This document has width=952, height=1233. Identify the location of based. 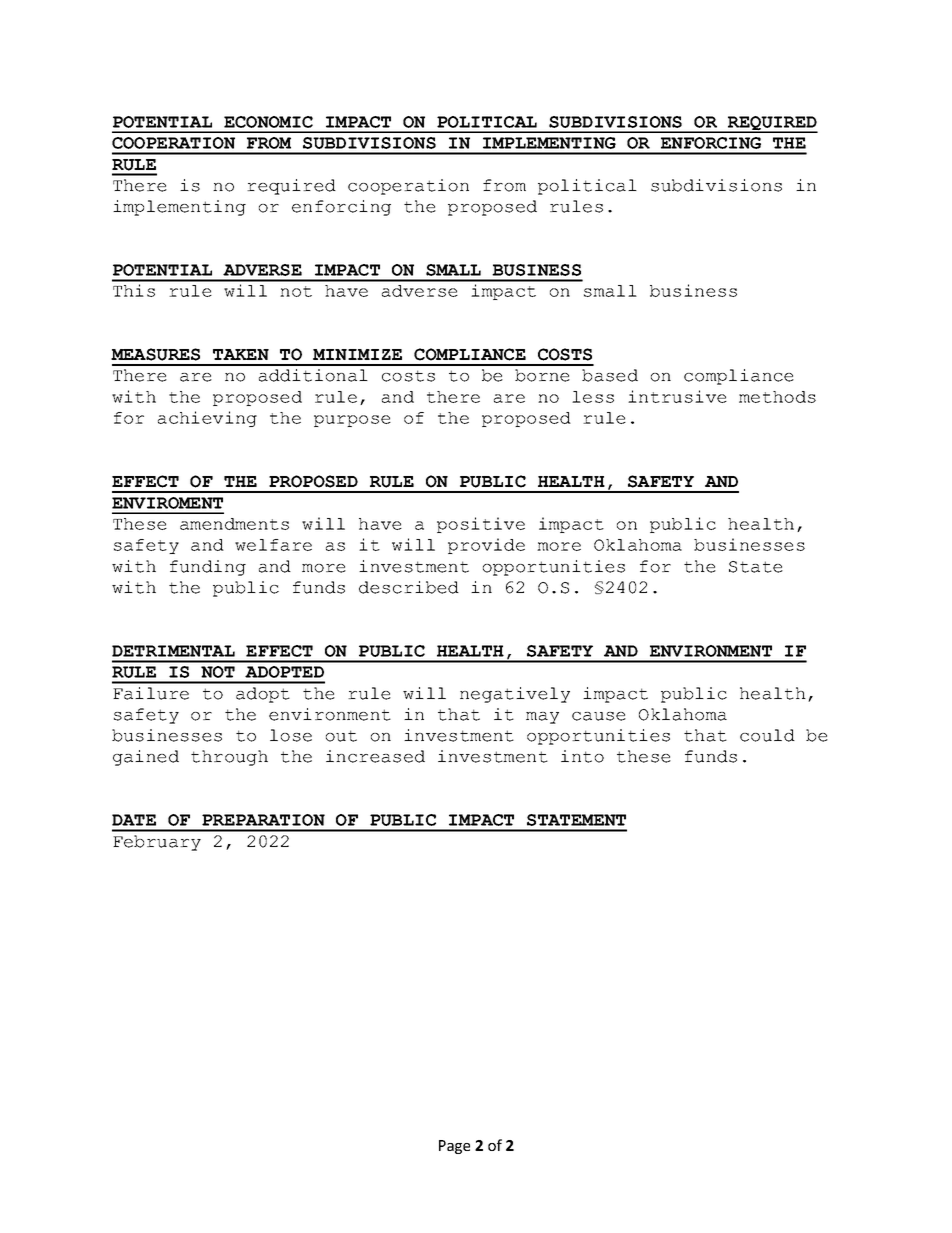
(610, 375).
